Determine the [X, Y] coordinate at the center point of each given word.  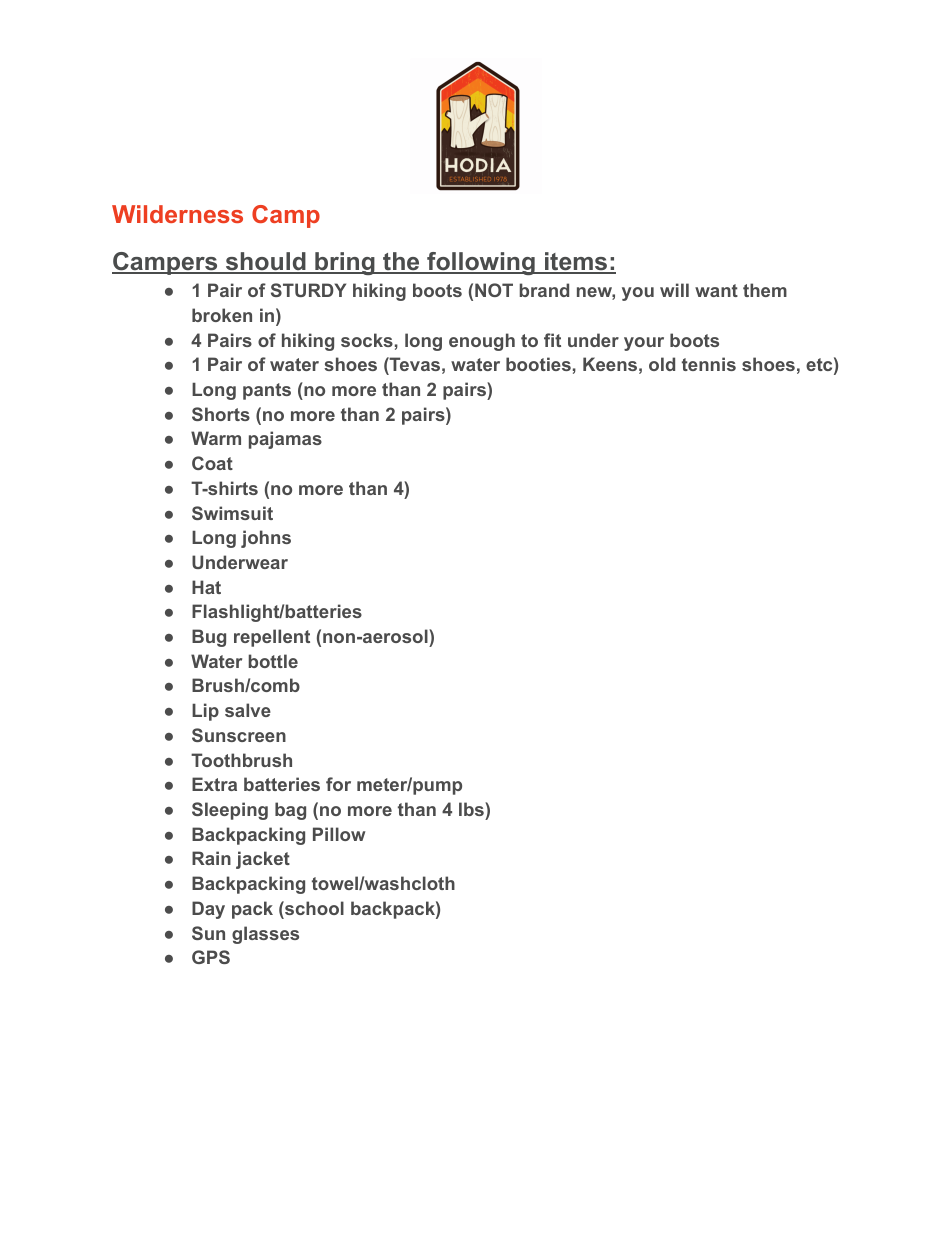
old [662, 364]
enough [482, 342]
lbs [472, 809]
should [266, 262]
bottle [273, 661]
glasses [265, 935]
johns [266, 539]
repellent [272, 638]
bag [290, 811]
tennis [709, 364]
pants [267, 391]
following [481, 263]
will [674, 290]
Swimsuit [232, 513]
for [338, 784]
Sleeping [230, 811]
